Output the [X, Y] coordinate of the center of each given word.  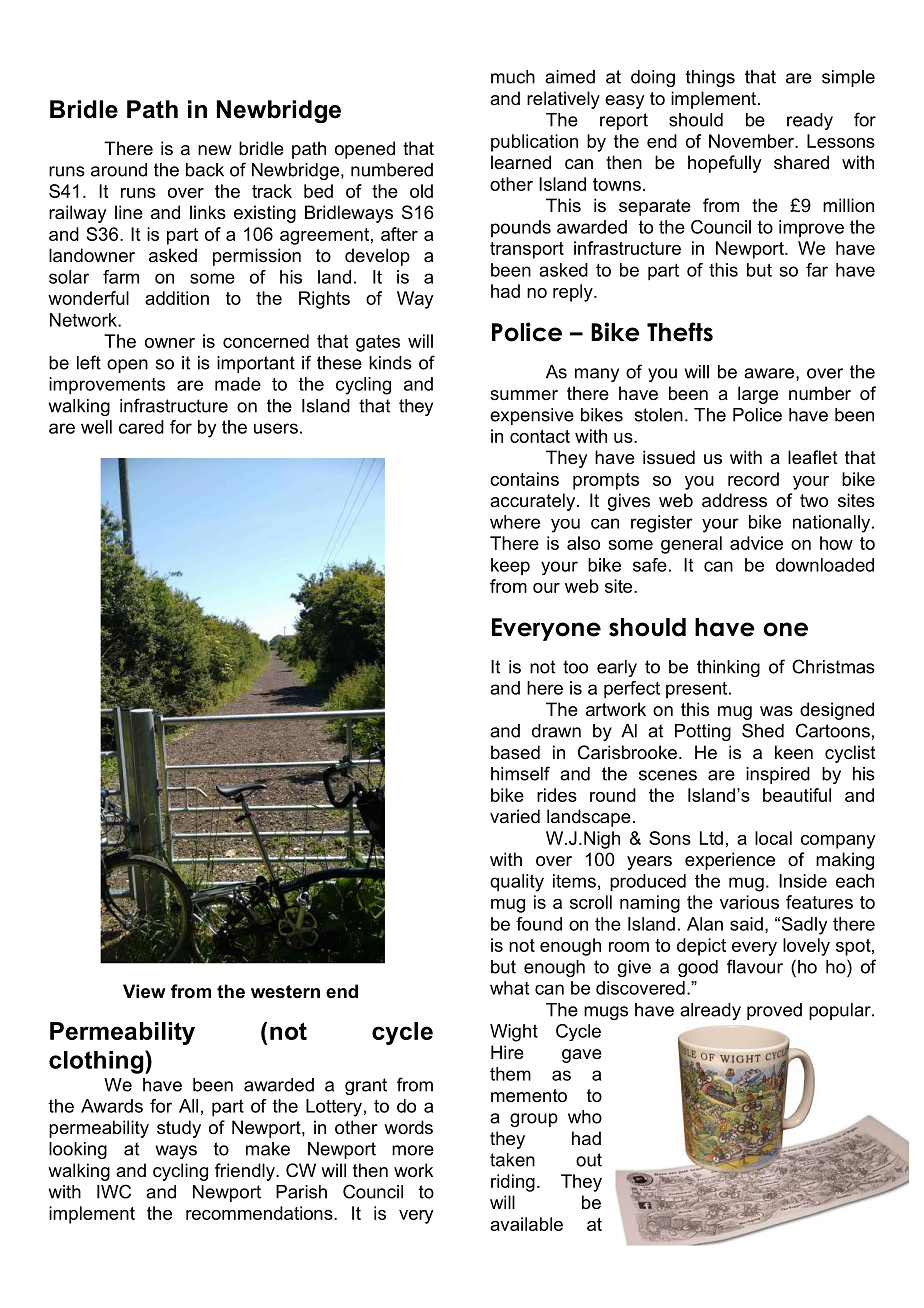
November [753, 141]
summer [524, 395]
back [205, 170]
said [746, 924]
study [179, 1129]
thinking [728, 668]
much [513, 77]
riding [513, 1183]
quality [517, 883]
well [96, 427]
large [758, 395]
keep [510, 566]
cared [141, 427]
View [144, 991]
